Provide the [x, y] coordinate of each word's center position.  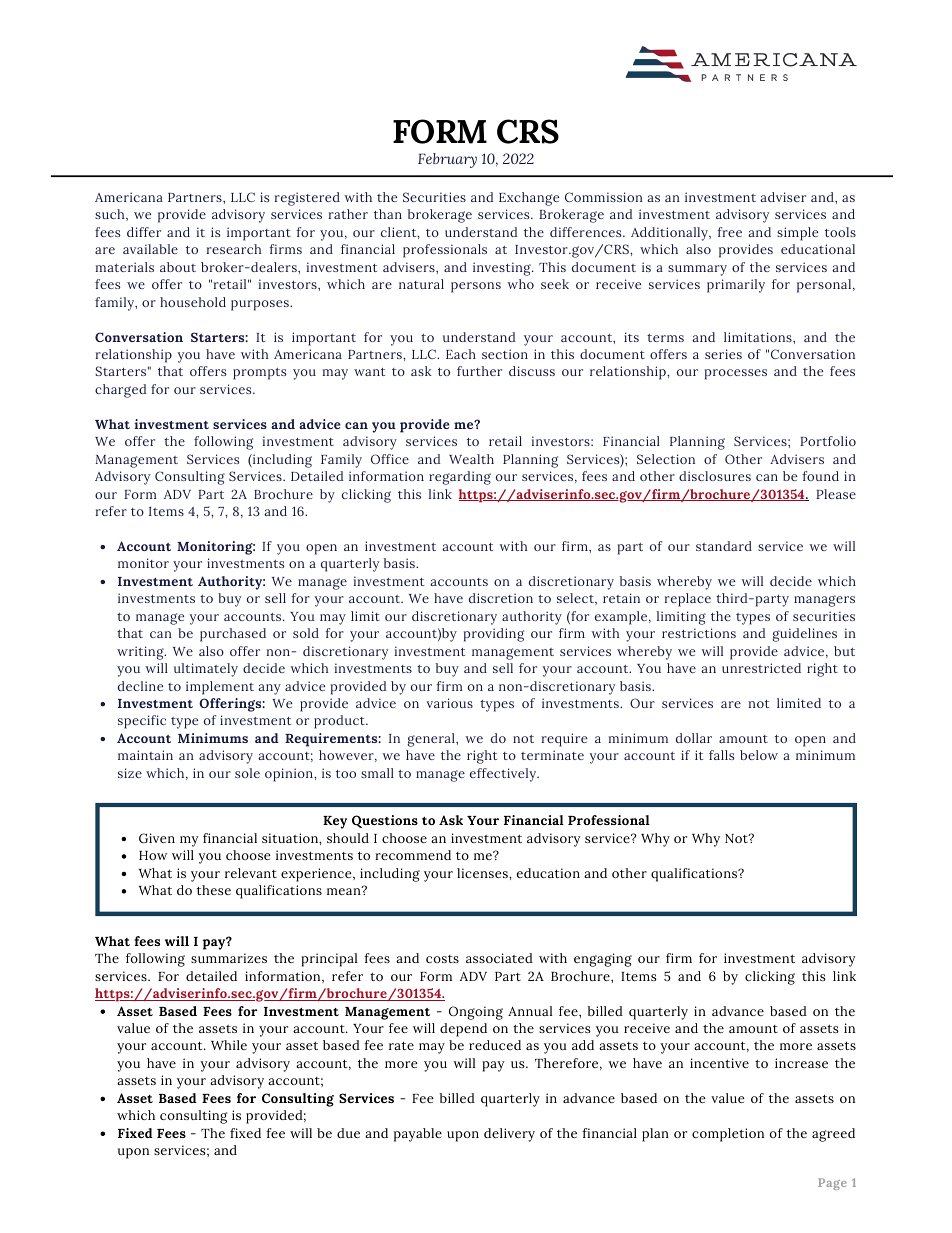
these [214, 890]
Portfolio [828, 441]
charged [121, 391]
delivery [509, 1135]
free [729, 232]
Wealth [471, 459]
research [234, 249]
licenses [483, 873]
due [348, 1133]
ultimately [206, 670]
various [450, 703]
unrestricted [761, 668]
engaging [603, 960]
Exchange [529, 199]
